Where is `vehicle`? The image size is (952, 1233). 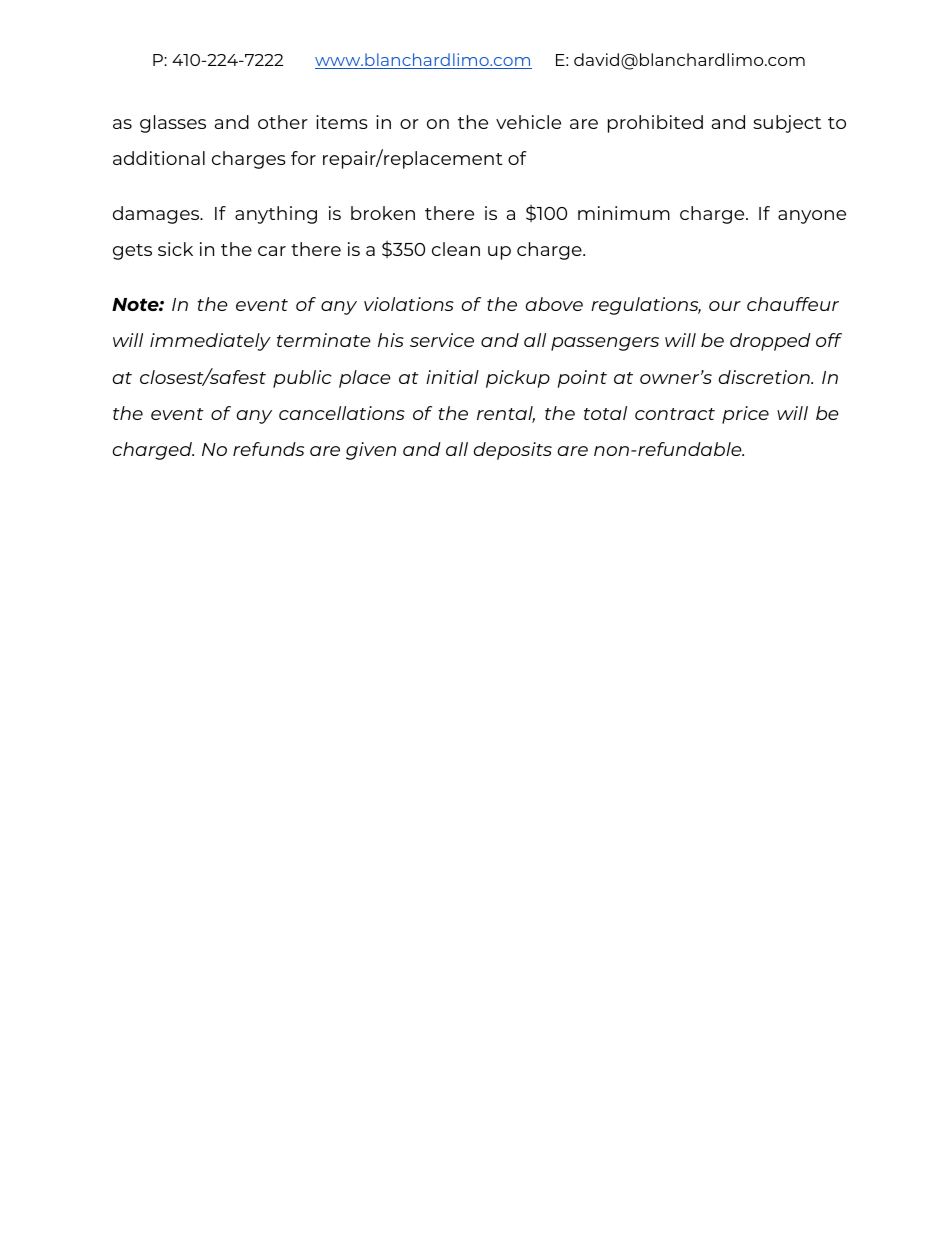
vehicle is located at coordinates (528, 122).
